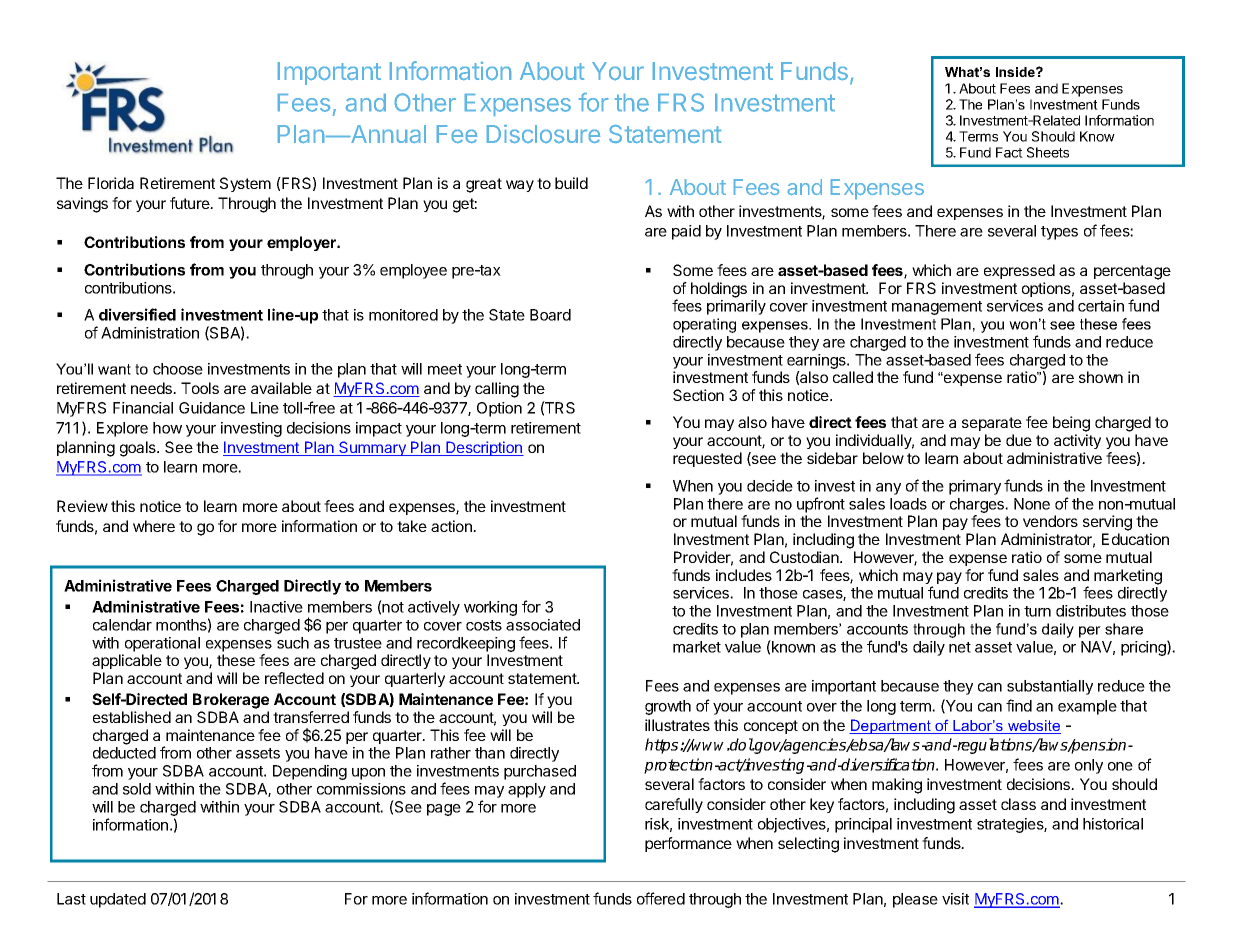 Image resolution: width=1233 pixels, height=952 pixels. What do you see at coordinates (992, 424) in the screenshot?
I see `separate` at bounding box center [992, 424].
